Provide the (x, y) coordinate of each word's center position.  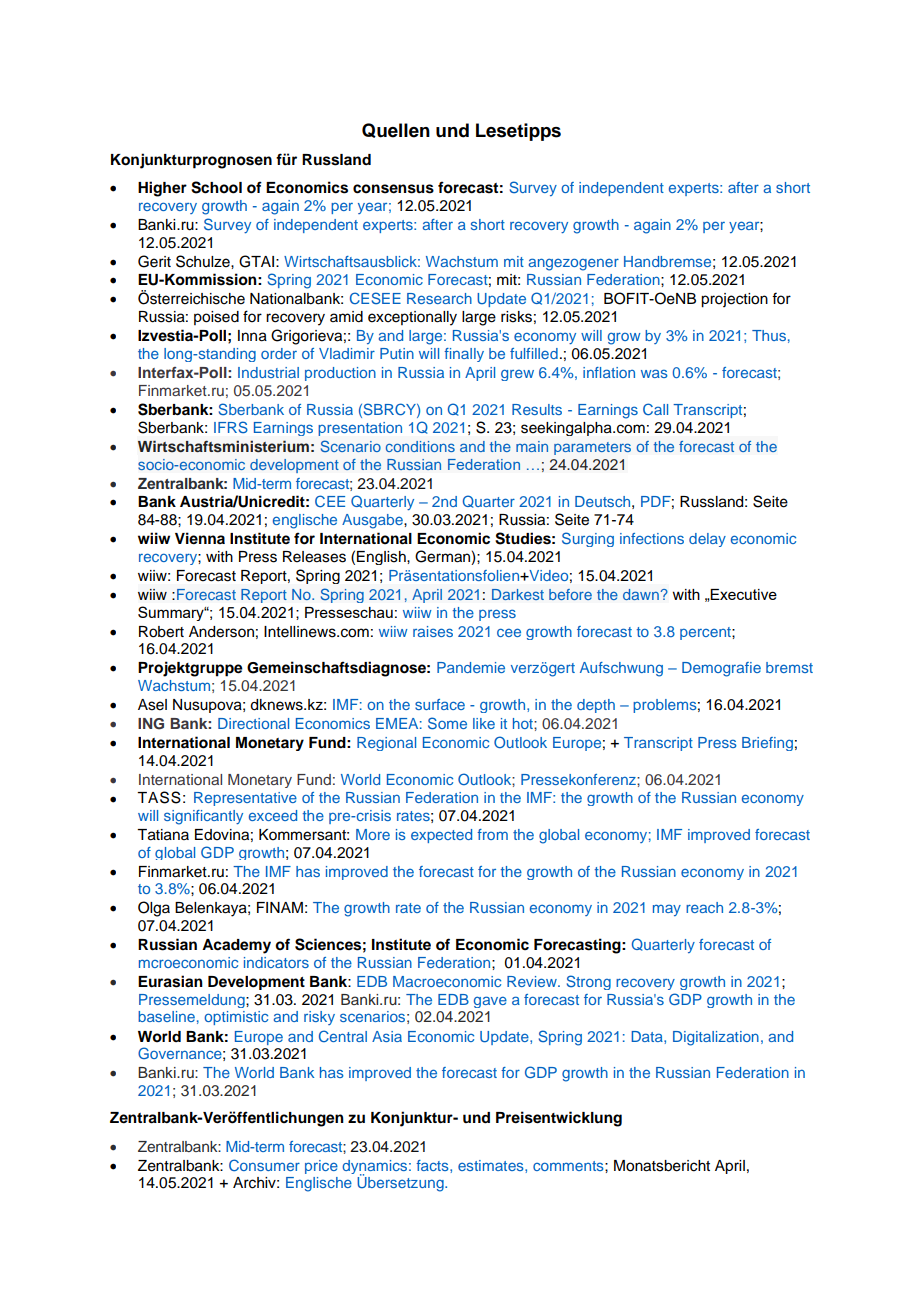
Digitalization (716, 1038)
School (216, 187)
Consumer (264, 1165)
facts (433, 1165)
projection (734, 300)
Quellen (396, 130)
